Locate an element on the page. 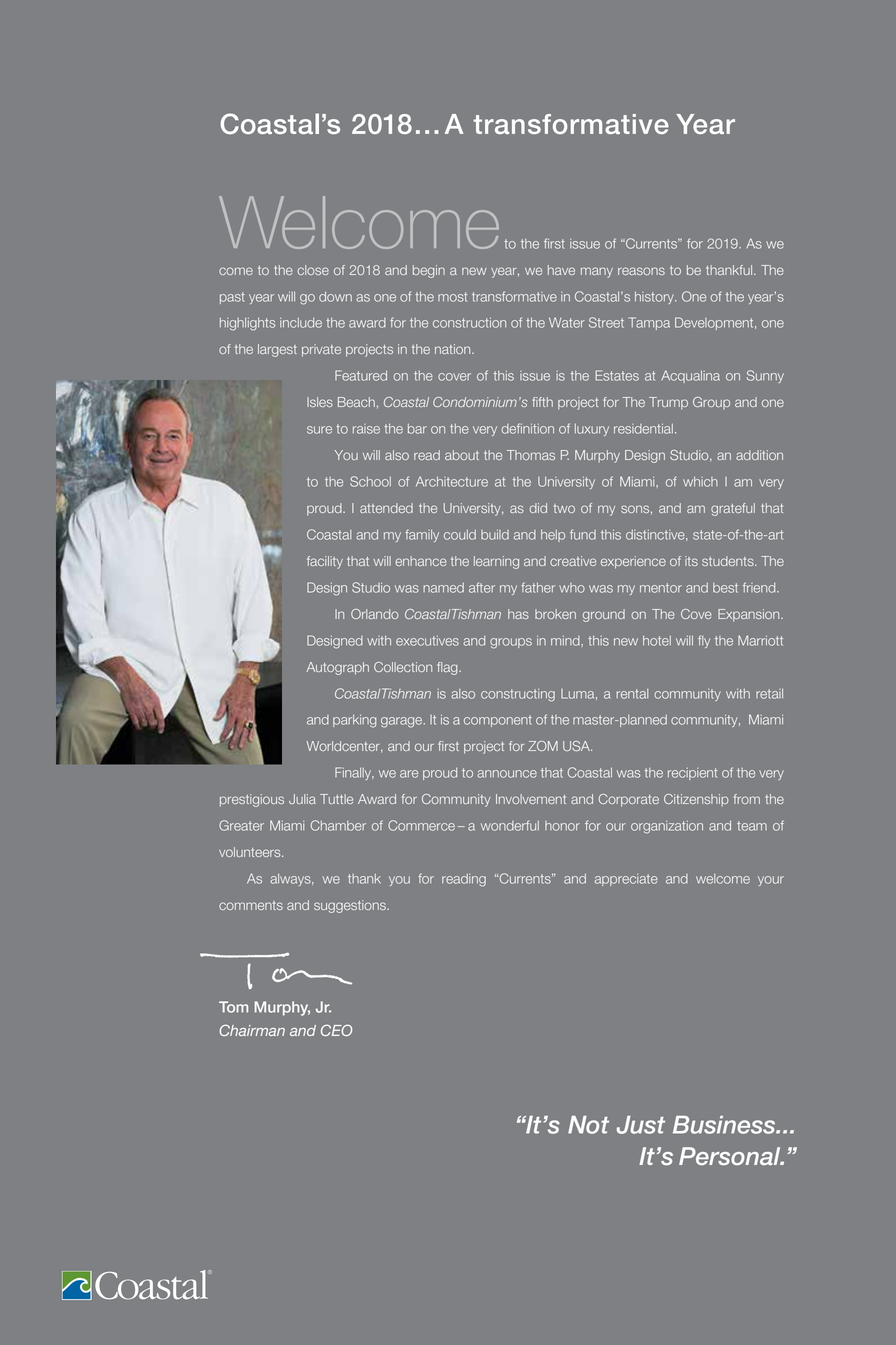  grateful is located at coordinates (733, 509).
